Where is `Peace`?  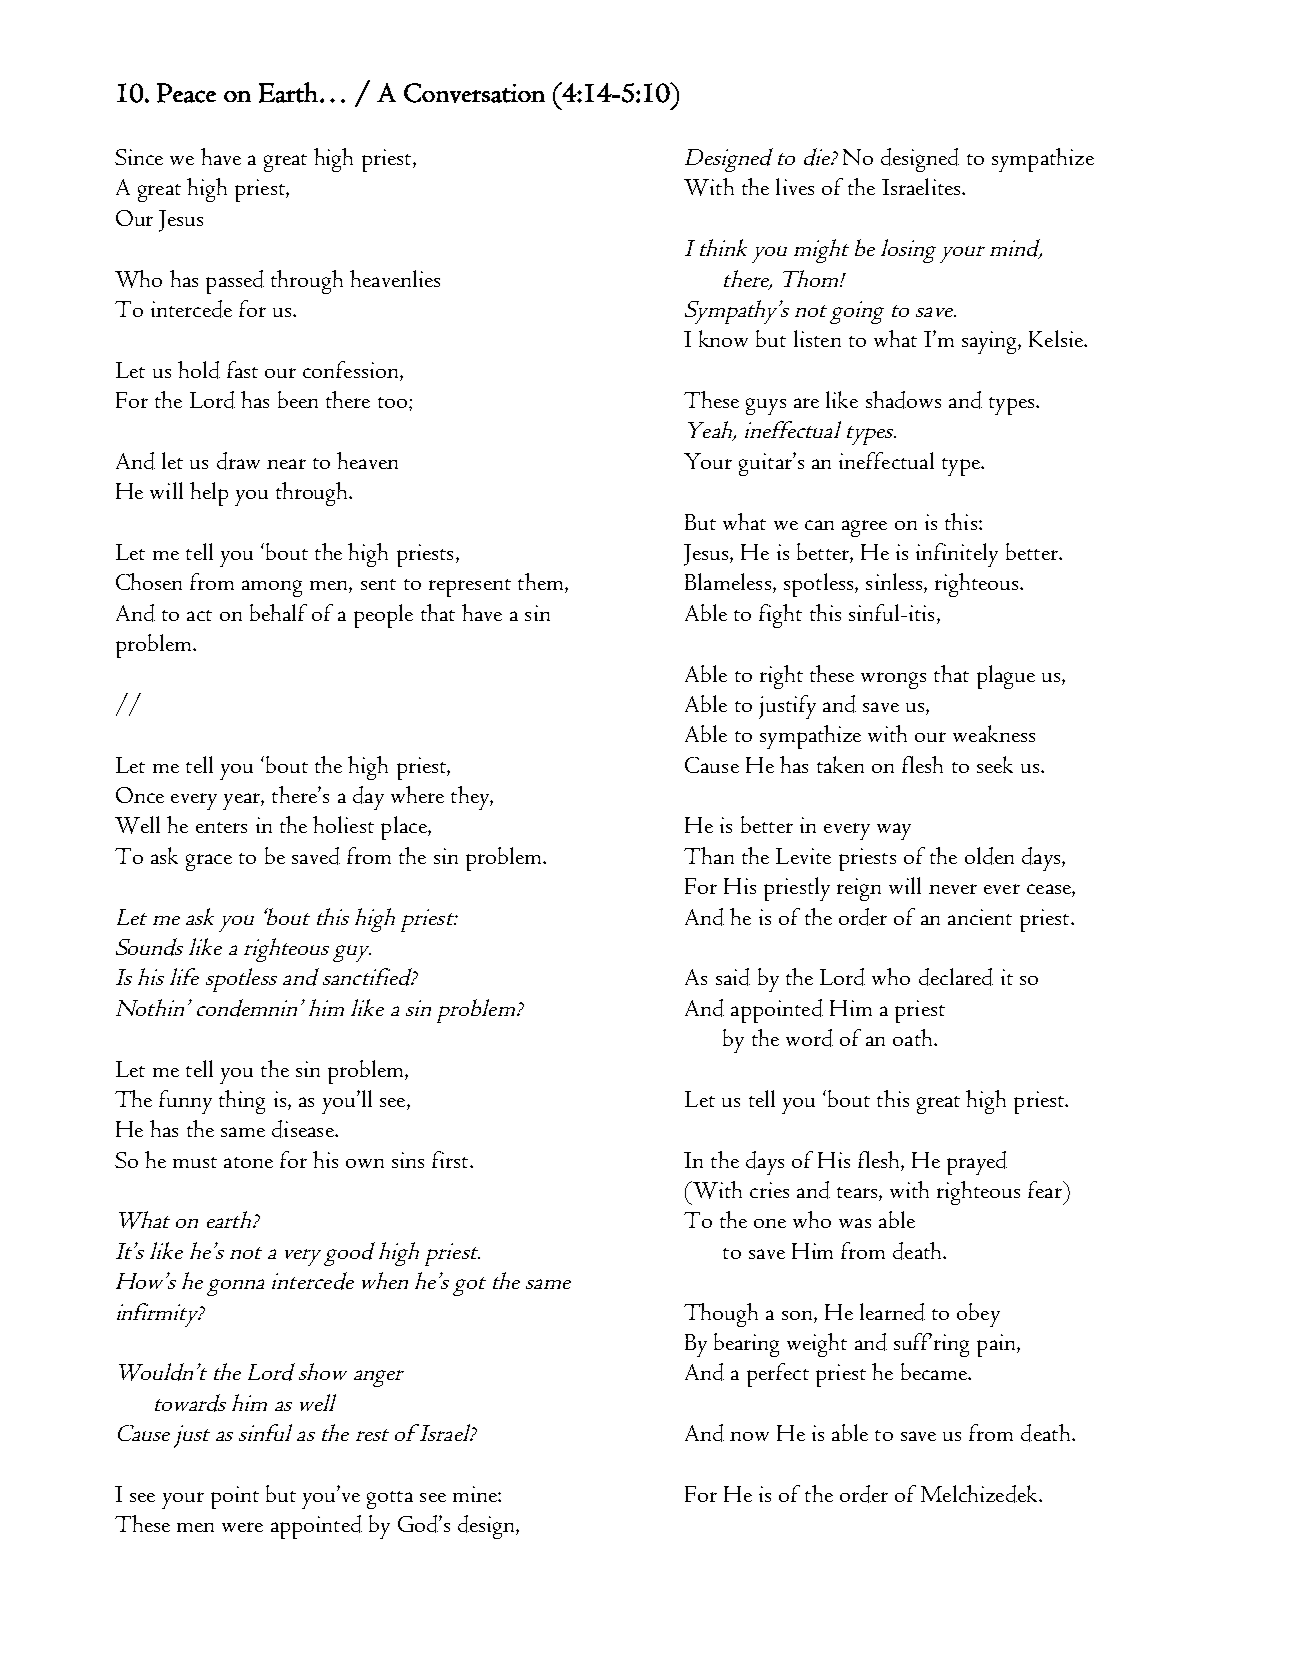
Peace is located at coordinates (186, 93).
